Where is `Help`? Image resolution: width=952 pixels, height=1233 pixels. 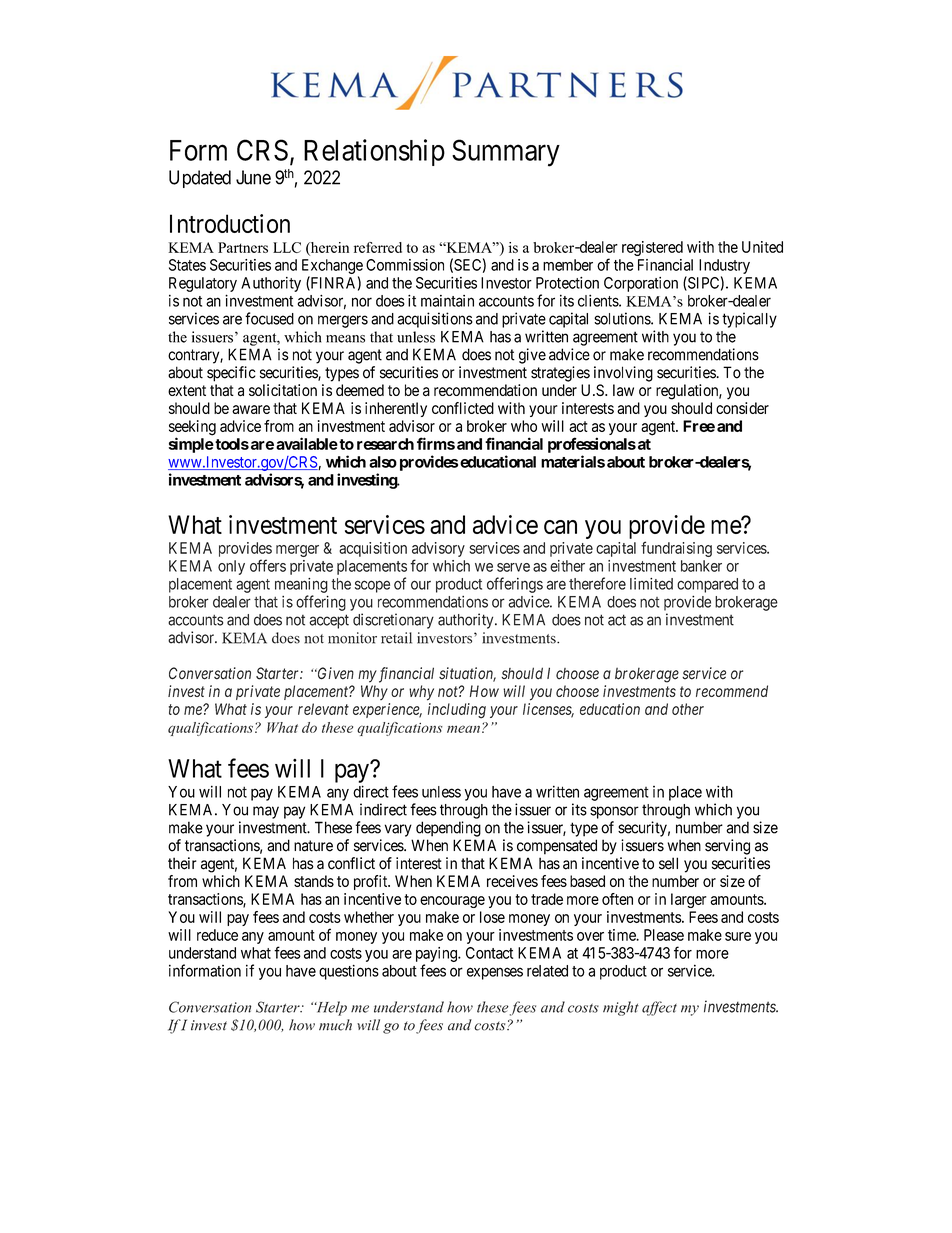 Help is located at coordinates (331, 1008).
